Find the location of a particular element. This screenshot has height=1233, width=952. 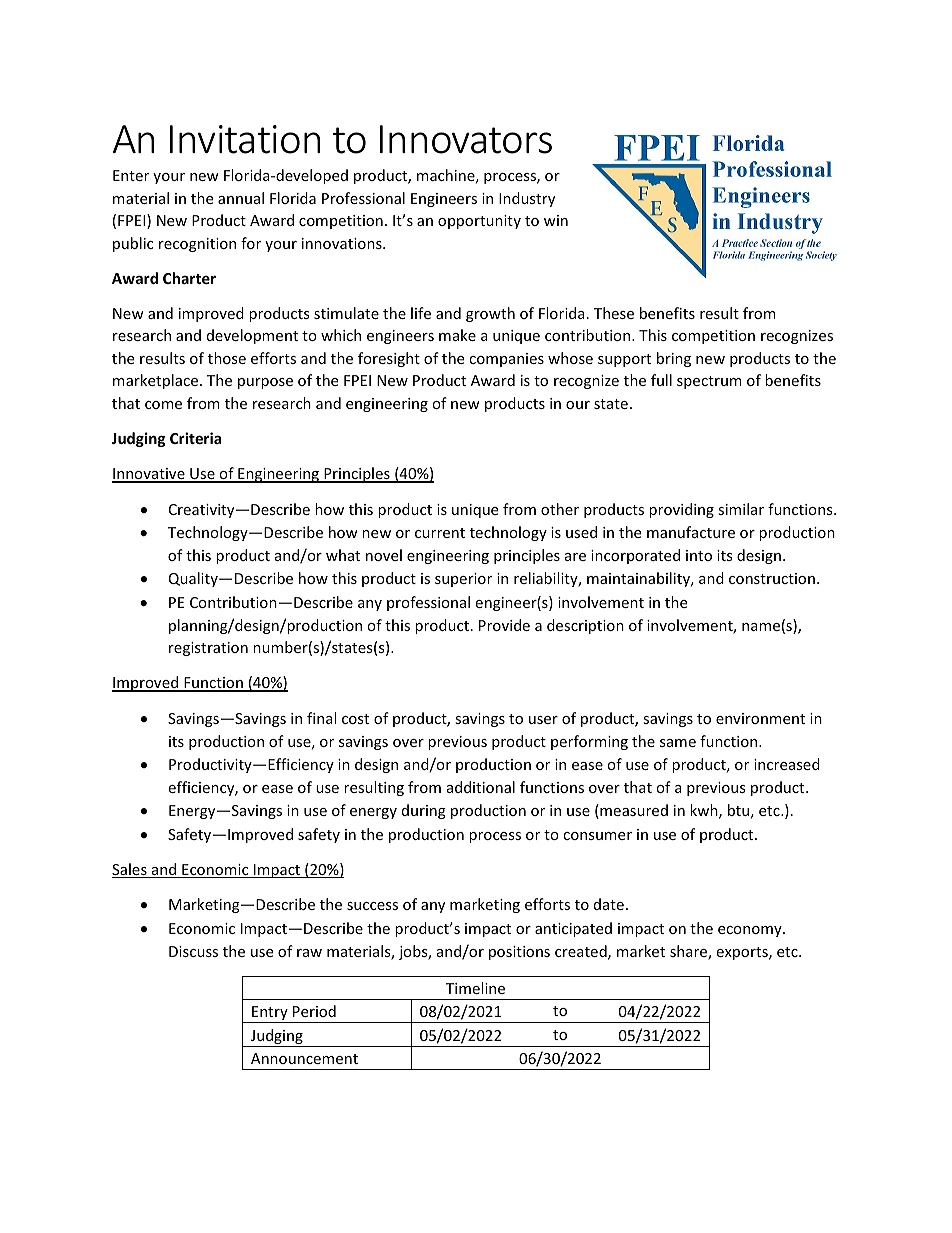

Timeline is located at coordinates (475, 988).
